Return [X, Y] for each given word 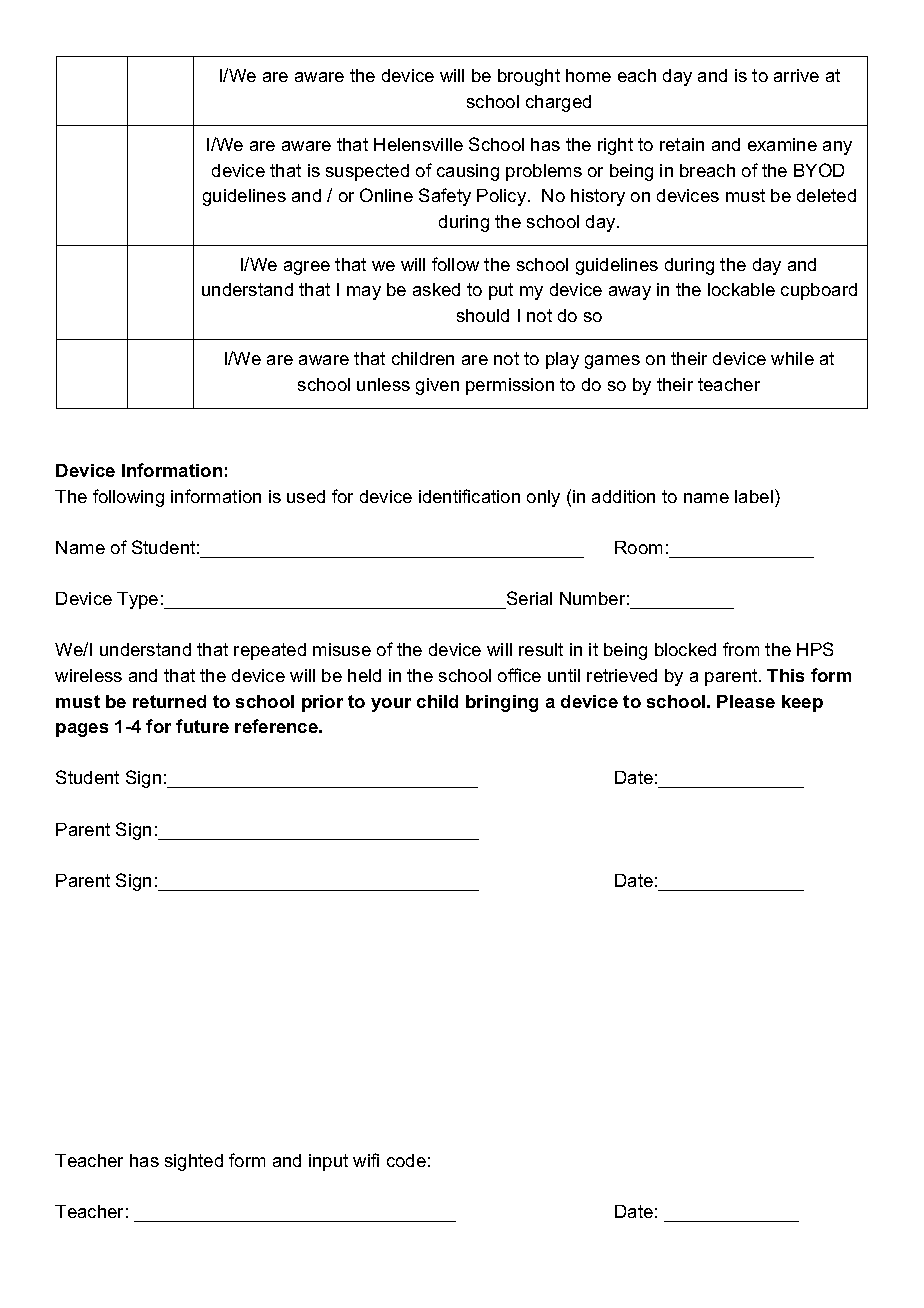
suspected [367, 172]
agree [307, 268]
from [741, 649]
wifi [366, 1160]
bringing [502, 703]
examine [782, 144]
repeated [270, 651]
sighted [194, 1162]
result [541, 649]
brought [529, 77]
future [202, 726]
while [792, 358]
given [437, 386]
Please [746, 701]
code [406, 1160]
